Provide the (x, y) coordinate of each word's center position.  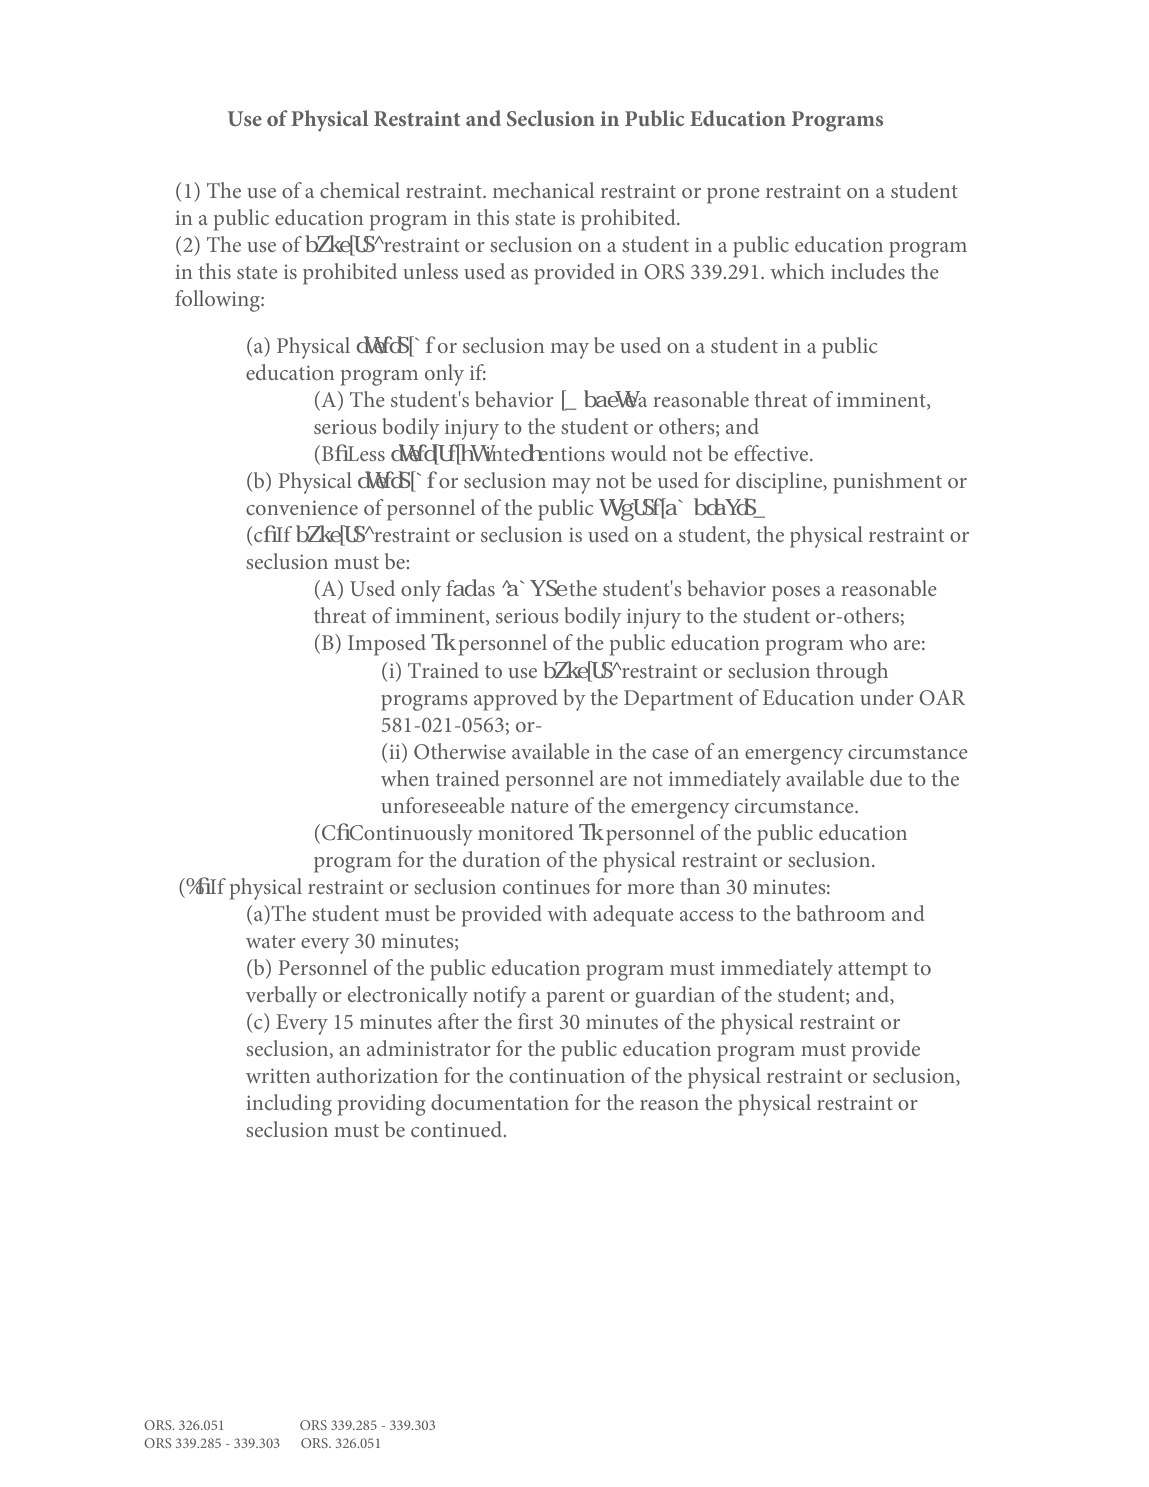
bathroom (841, 913)
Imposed (387, 645)
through (852, 673)
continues (546, 887)
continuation (567, 1076)
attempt (873, 971)
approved (516, 700)
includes (868, 271)
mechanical (543, 190)
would (638, 453)
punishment (887, 483)
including (289, 1105)
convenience (302, 507)
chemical (360, 190)
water (271, 941)
